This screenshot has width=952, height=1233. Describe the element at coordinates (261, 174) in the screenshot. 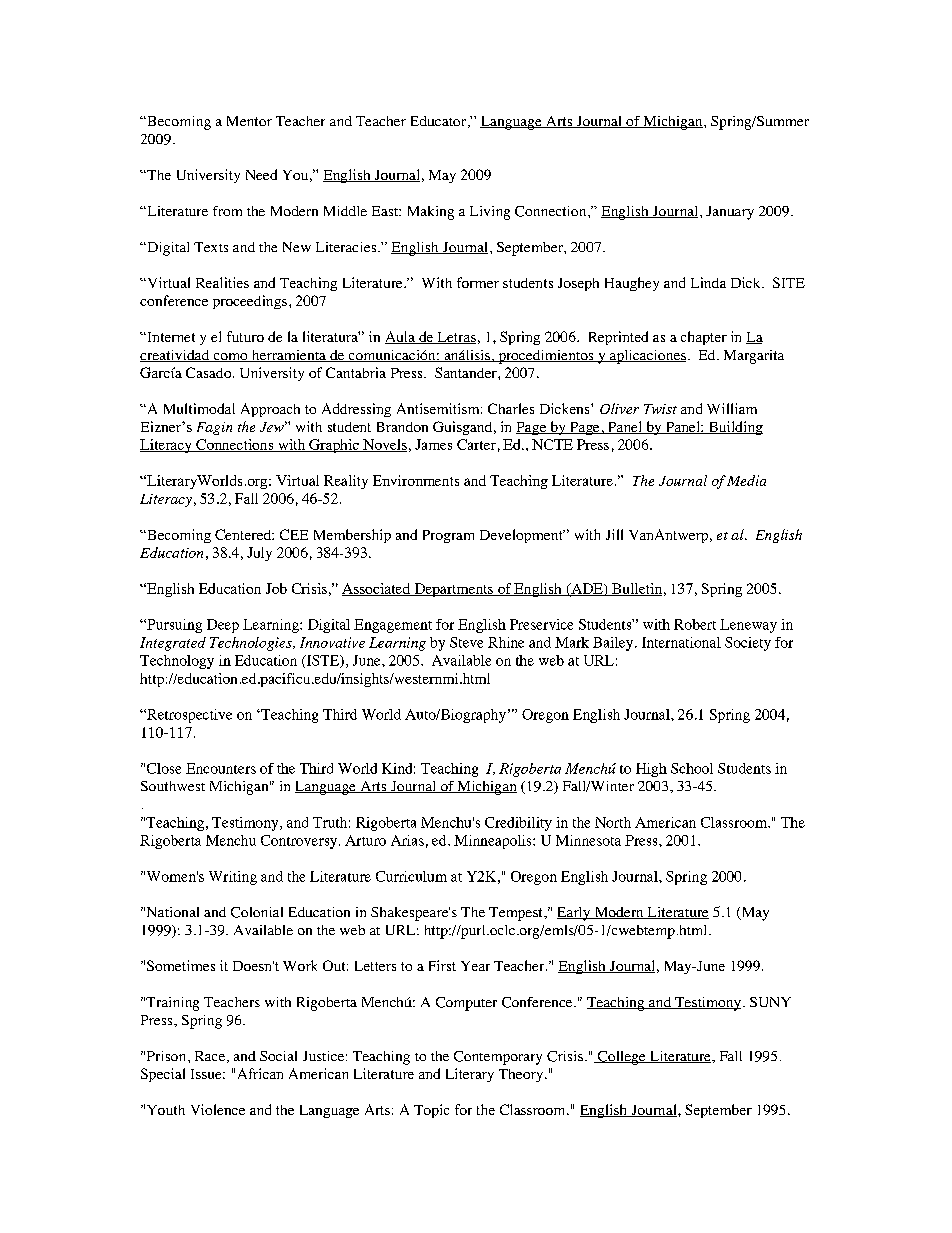

I see `Need` at that location.
